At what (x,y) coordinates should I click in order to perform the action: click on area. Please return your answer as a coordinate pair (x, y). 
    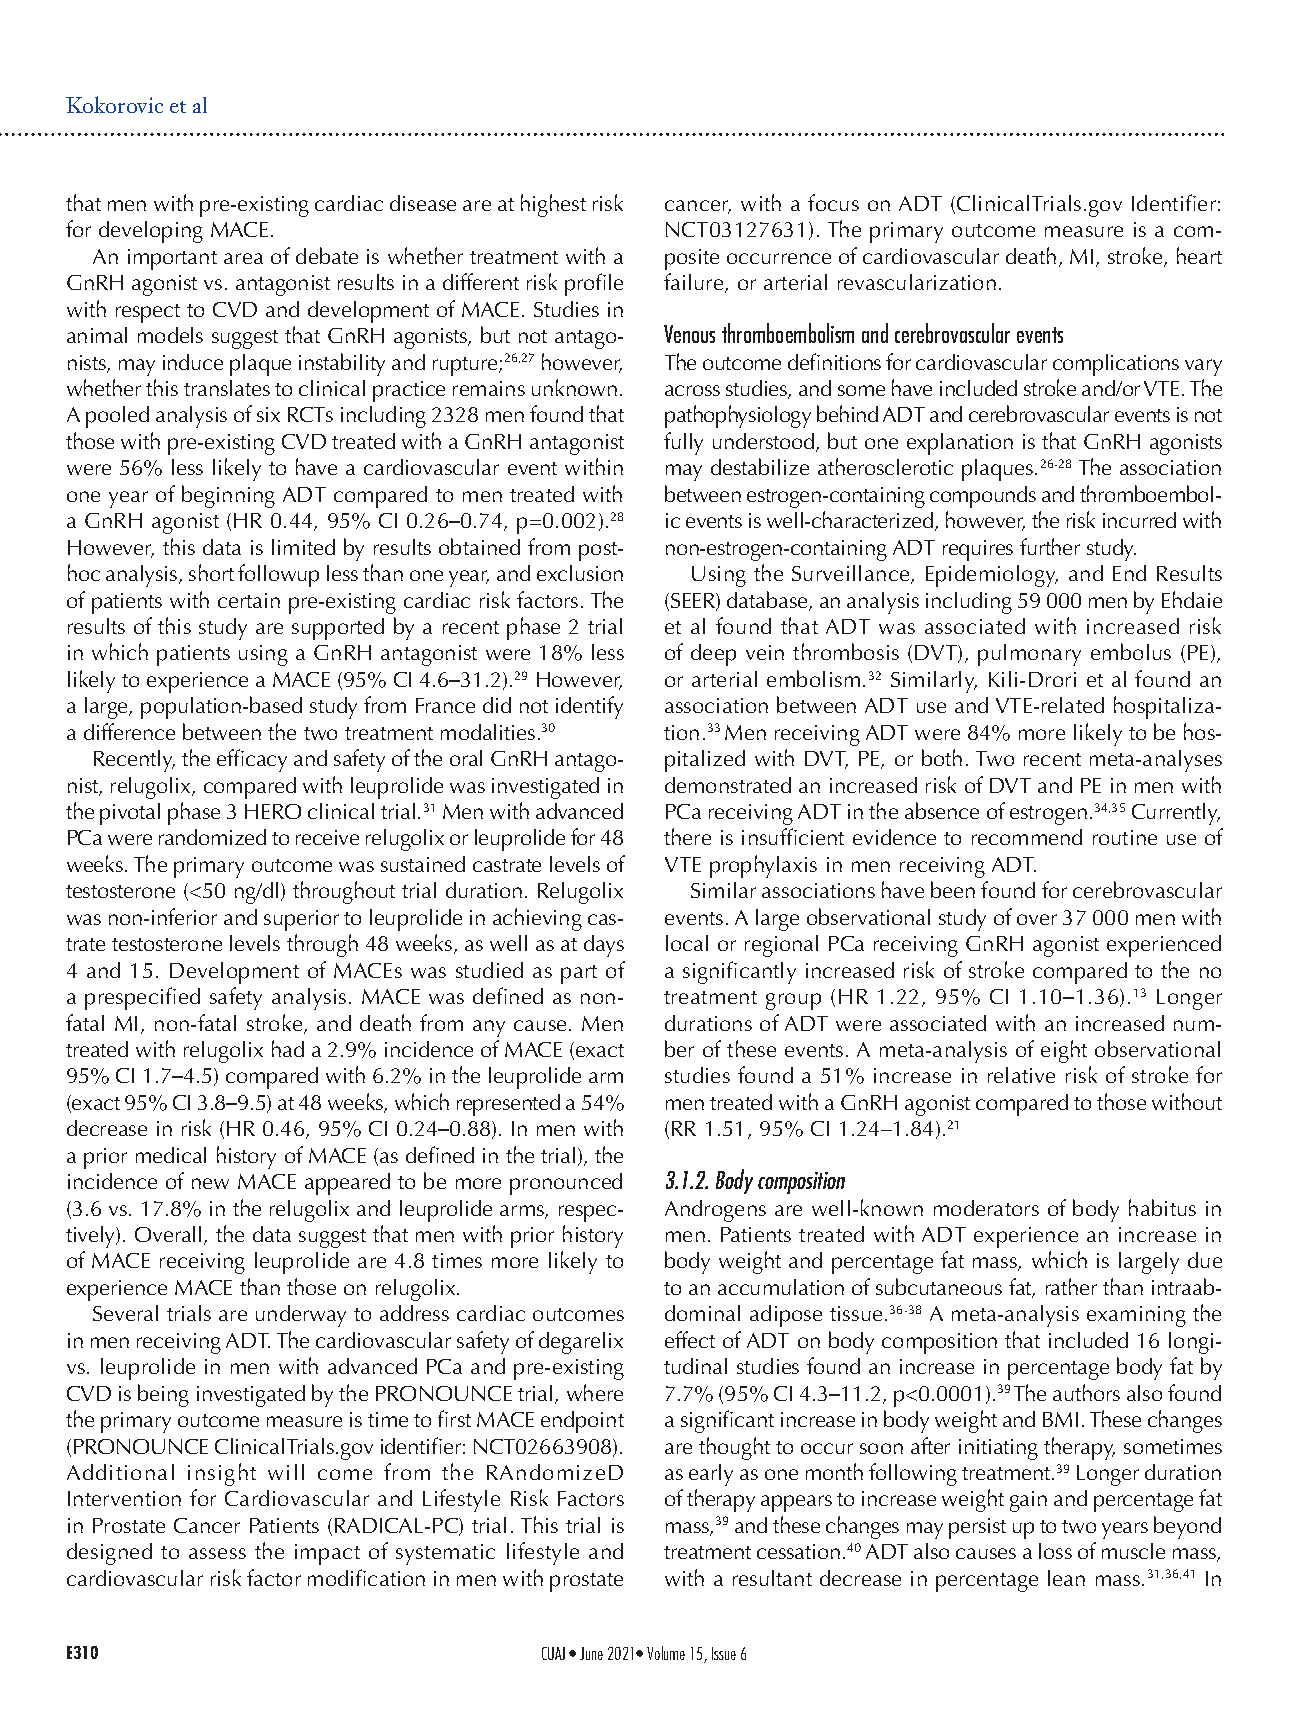
    Looking at the image, I should click on (243, 258).
